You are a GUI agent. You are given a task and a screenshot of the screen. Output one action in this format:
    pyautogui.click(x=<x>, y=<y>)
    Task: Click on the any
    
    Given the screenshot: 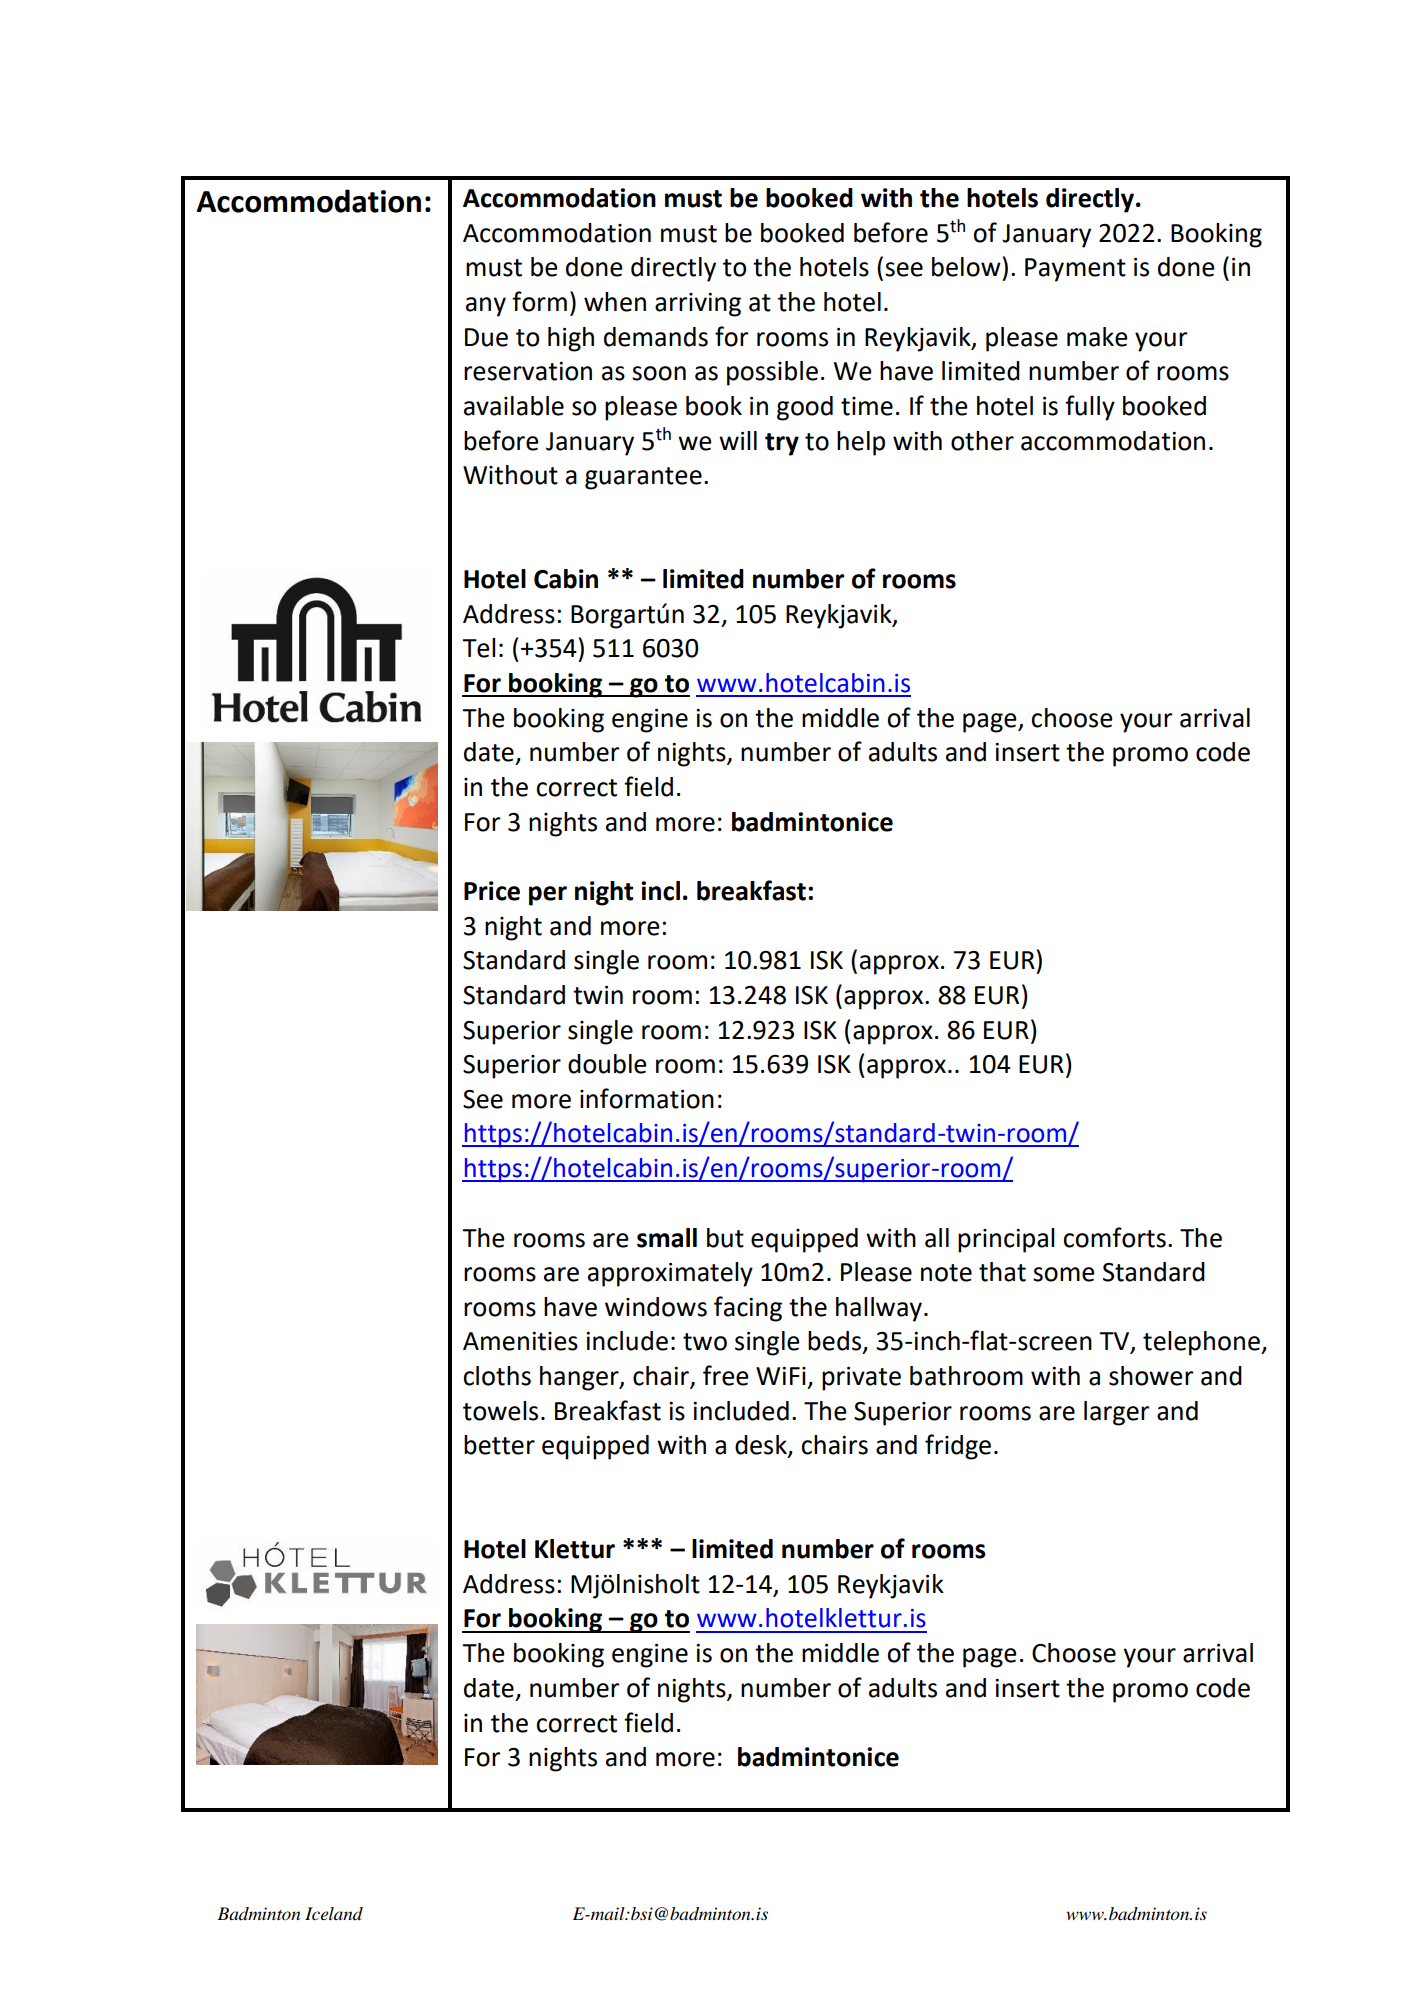 What is the action you would take?
    pyautogui.click(x=486, y=307)
